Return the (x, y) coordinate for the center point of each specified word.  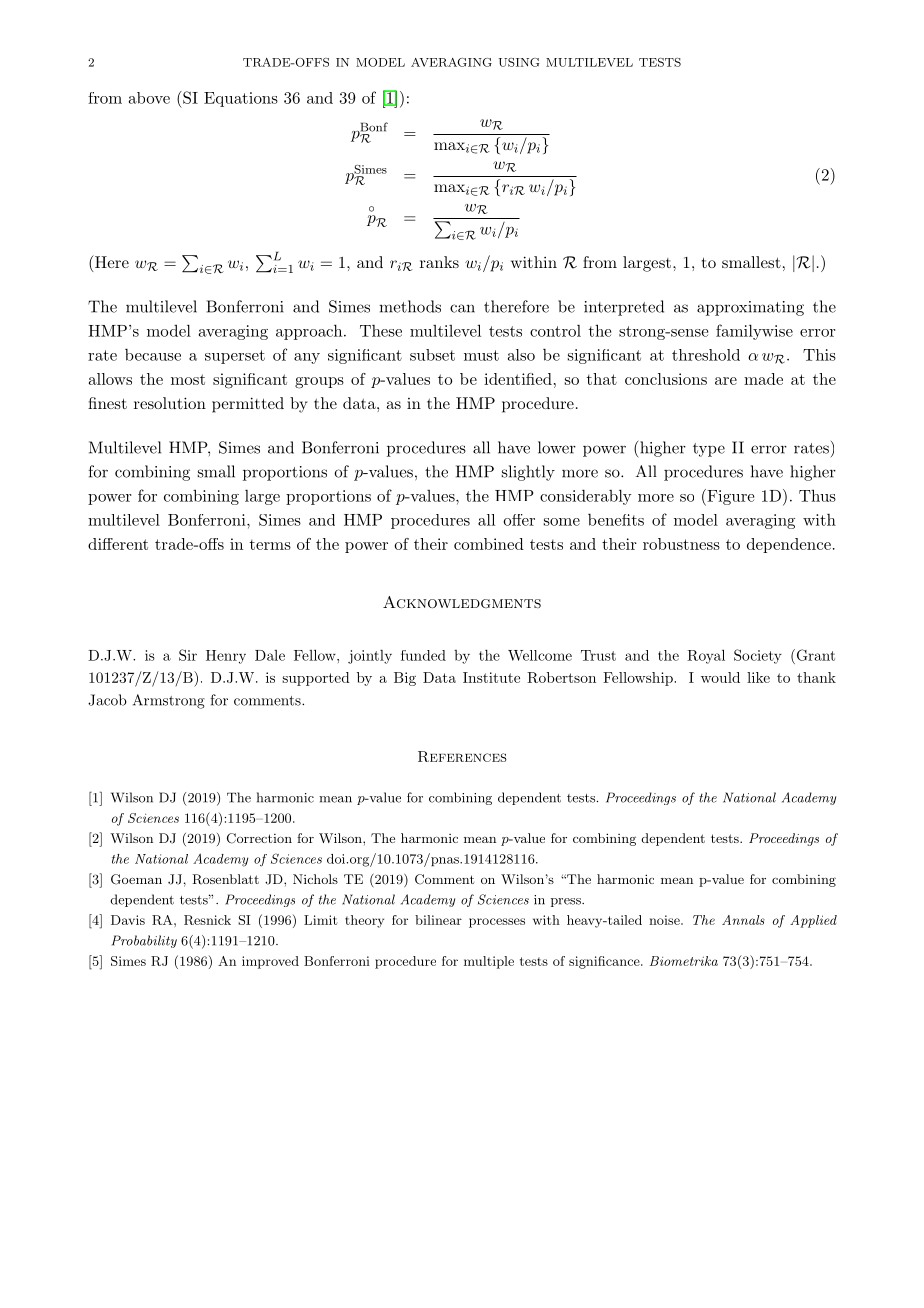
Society (758, 656)
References (462, 756)
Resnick (207, 920)
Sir (188, 655)
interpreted (624, 308)
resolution (170, 403)
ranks (439, 262)
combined (489, 544)
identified (518, 379)
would (720, 677)
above (149, 98)
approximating (750, 308)
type (709, 450)
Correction (259, 838)
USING (519, 62)
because (153, 354)
